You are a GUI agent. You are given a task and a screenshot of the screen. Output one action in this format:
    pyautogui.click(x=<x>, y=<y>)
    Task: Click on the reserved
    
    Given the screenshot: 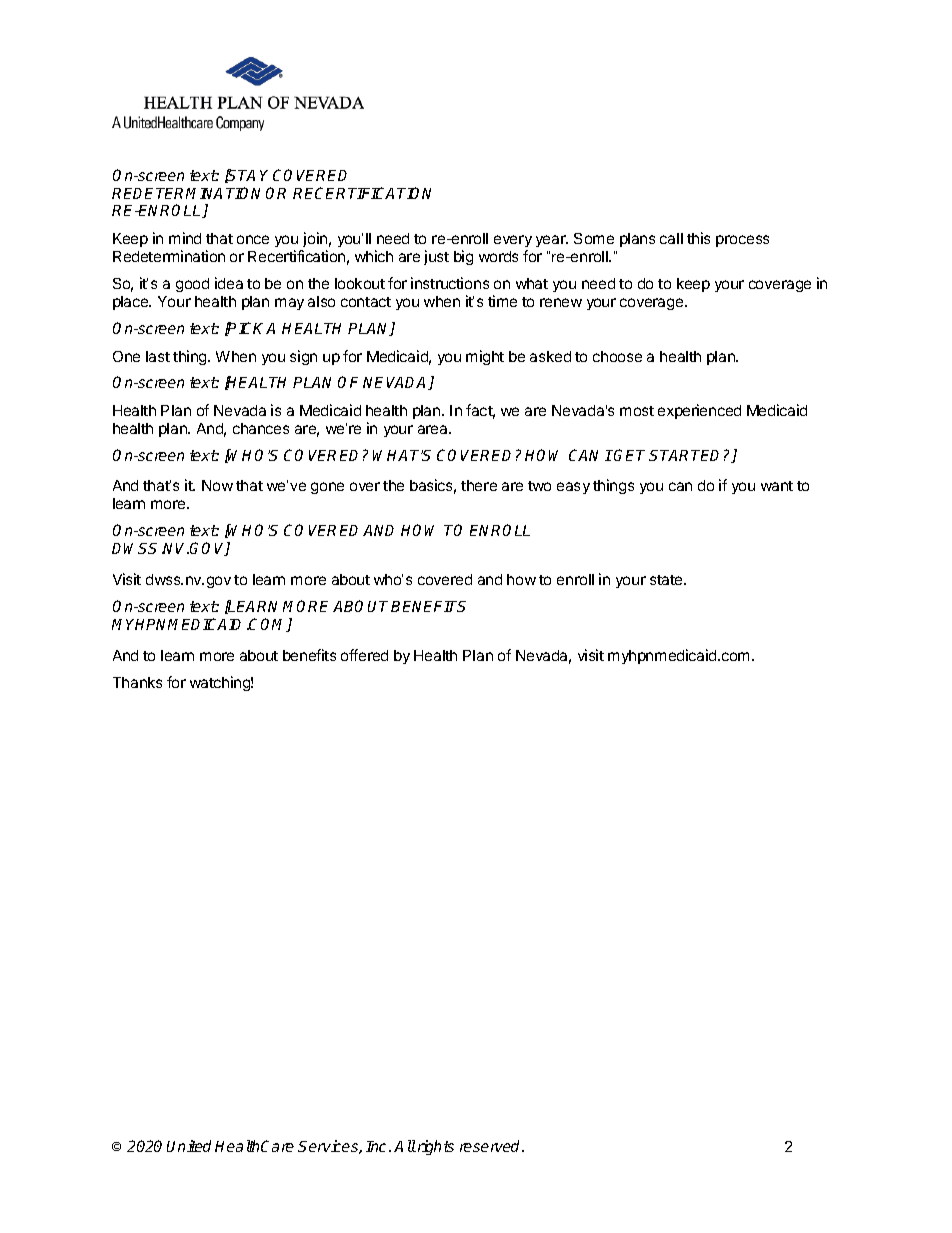 What is the action you would take?
    pyautogui.click(x=492, y=1146)
